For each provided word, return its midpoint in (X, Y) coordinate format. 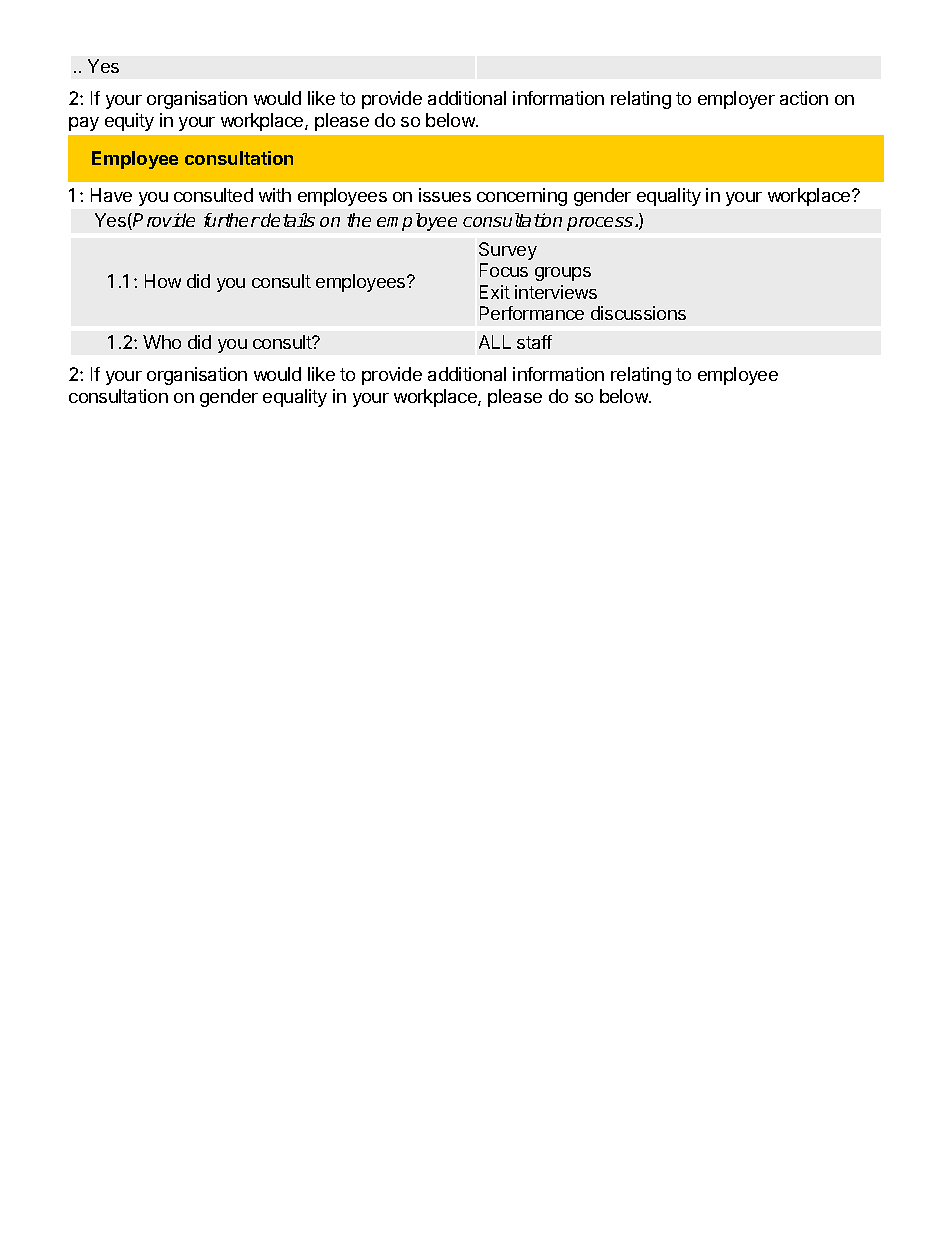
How (163, 281)
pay (84, 124)
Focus (504, 270)
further (232, 220)
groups (563, 274)
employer (736, 100)
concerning (522, 197)
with (275, 195)
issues (445, 195)
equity (129, 122)
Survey (508, 251)
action (804, 98)
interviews (556, 292)
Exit (495, 292)
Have (111, 195)
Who (162, 342)
